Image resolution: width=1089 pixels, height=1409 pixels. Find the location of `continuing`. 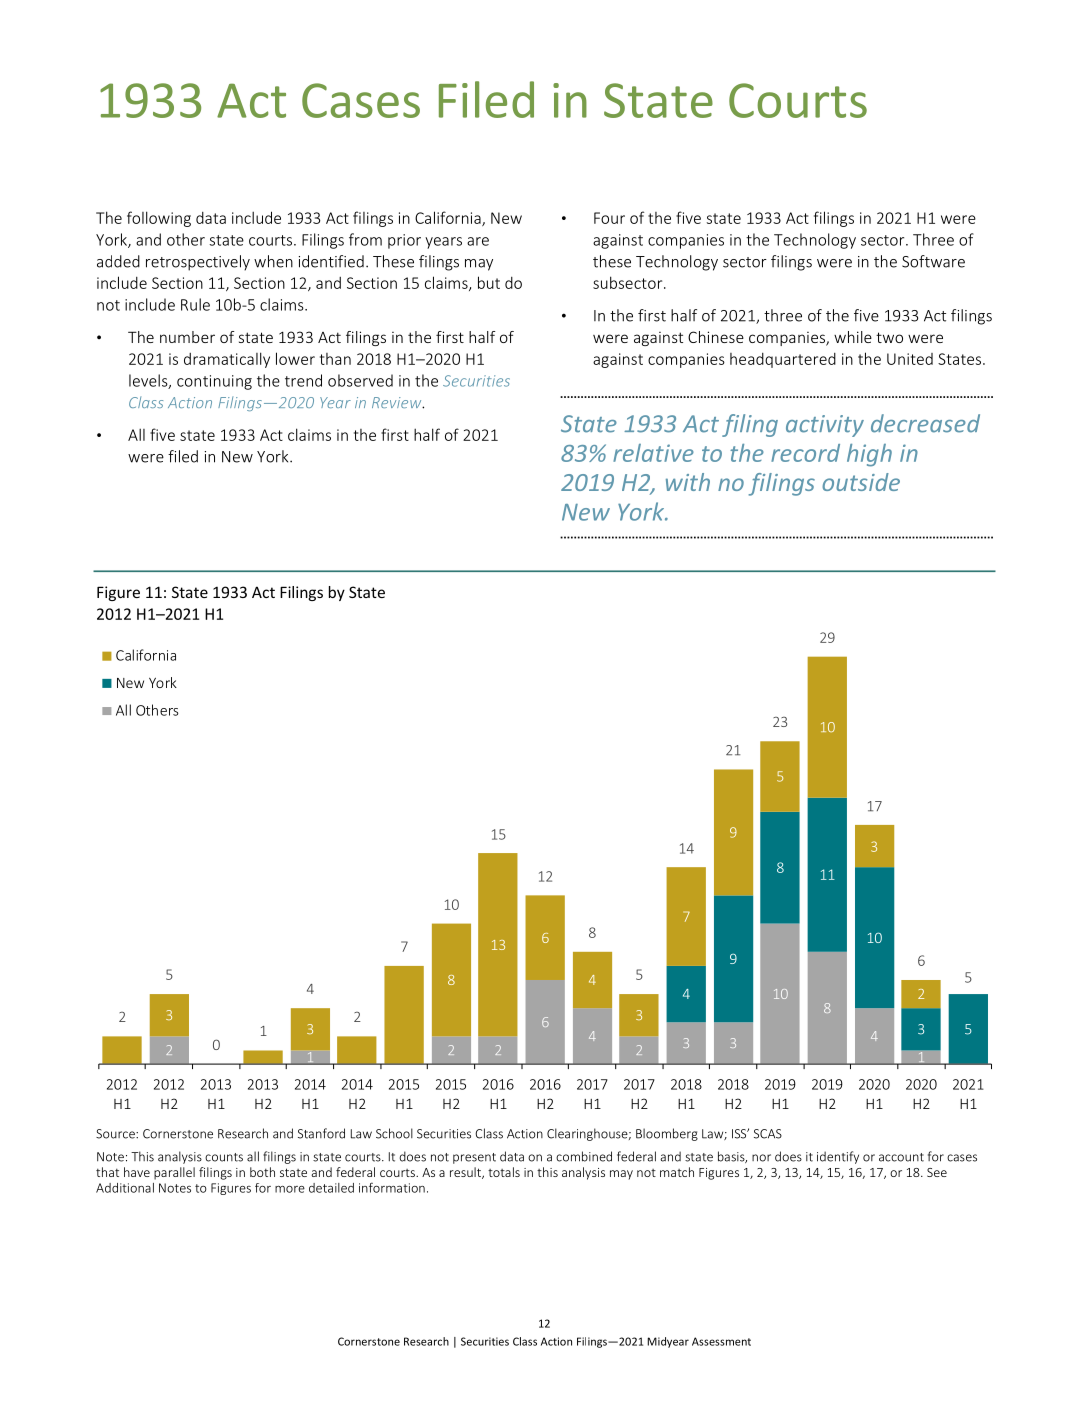

continuing is located at coordinates (214, 382).
